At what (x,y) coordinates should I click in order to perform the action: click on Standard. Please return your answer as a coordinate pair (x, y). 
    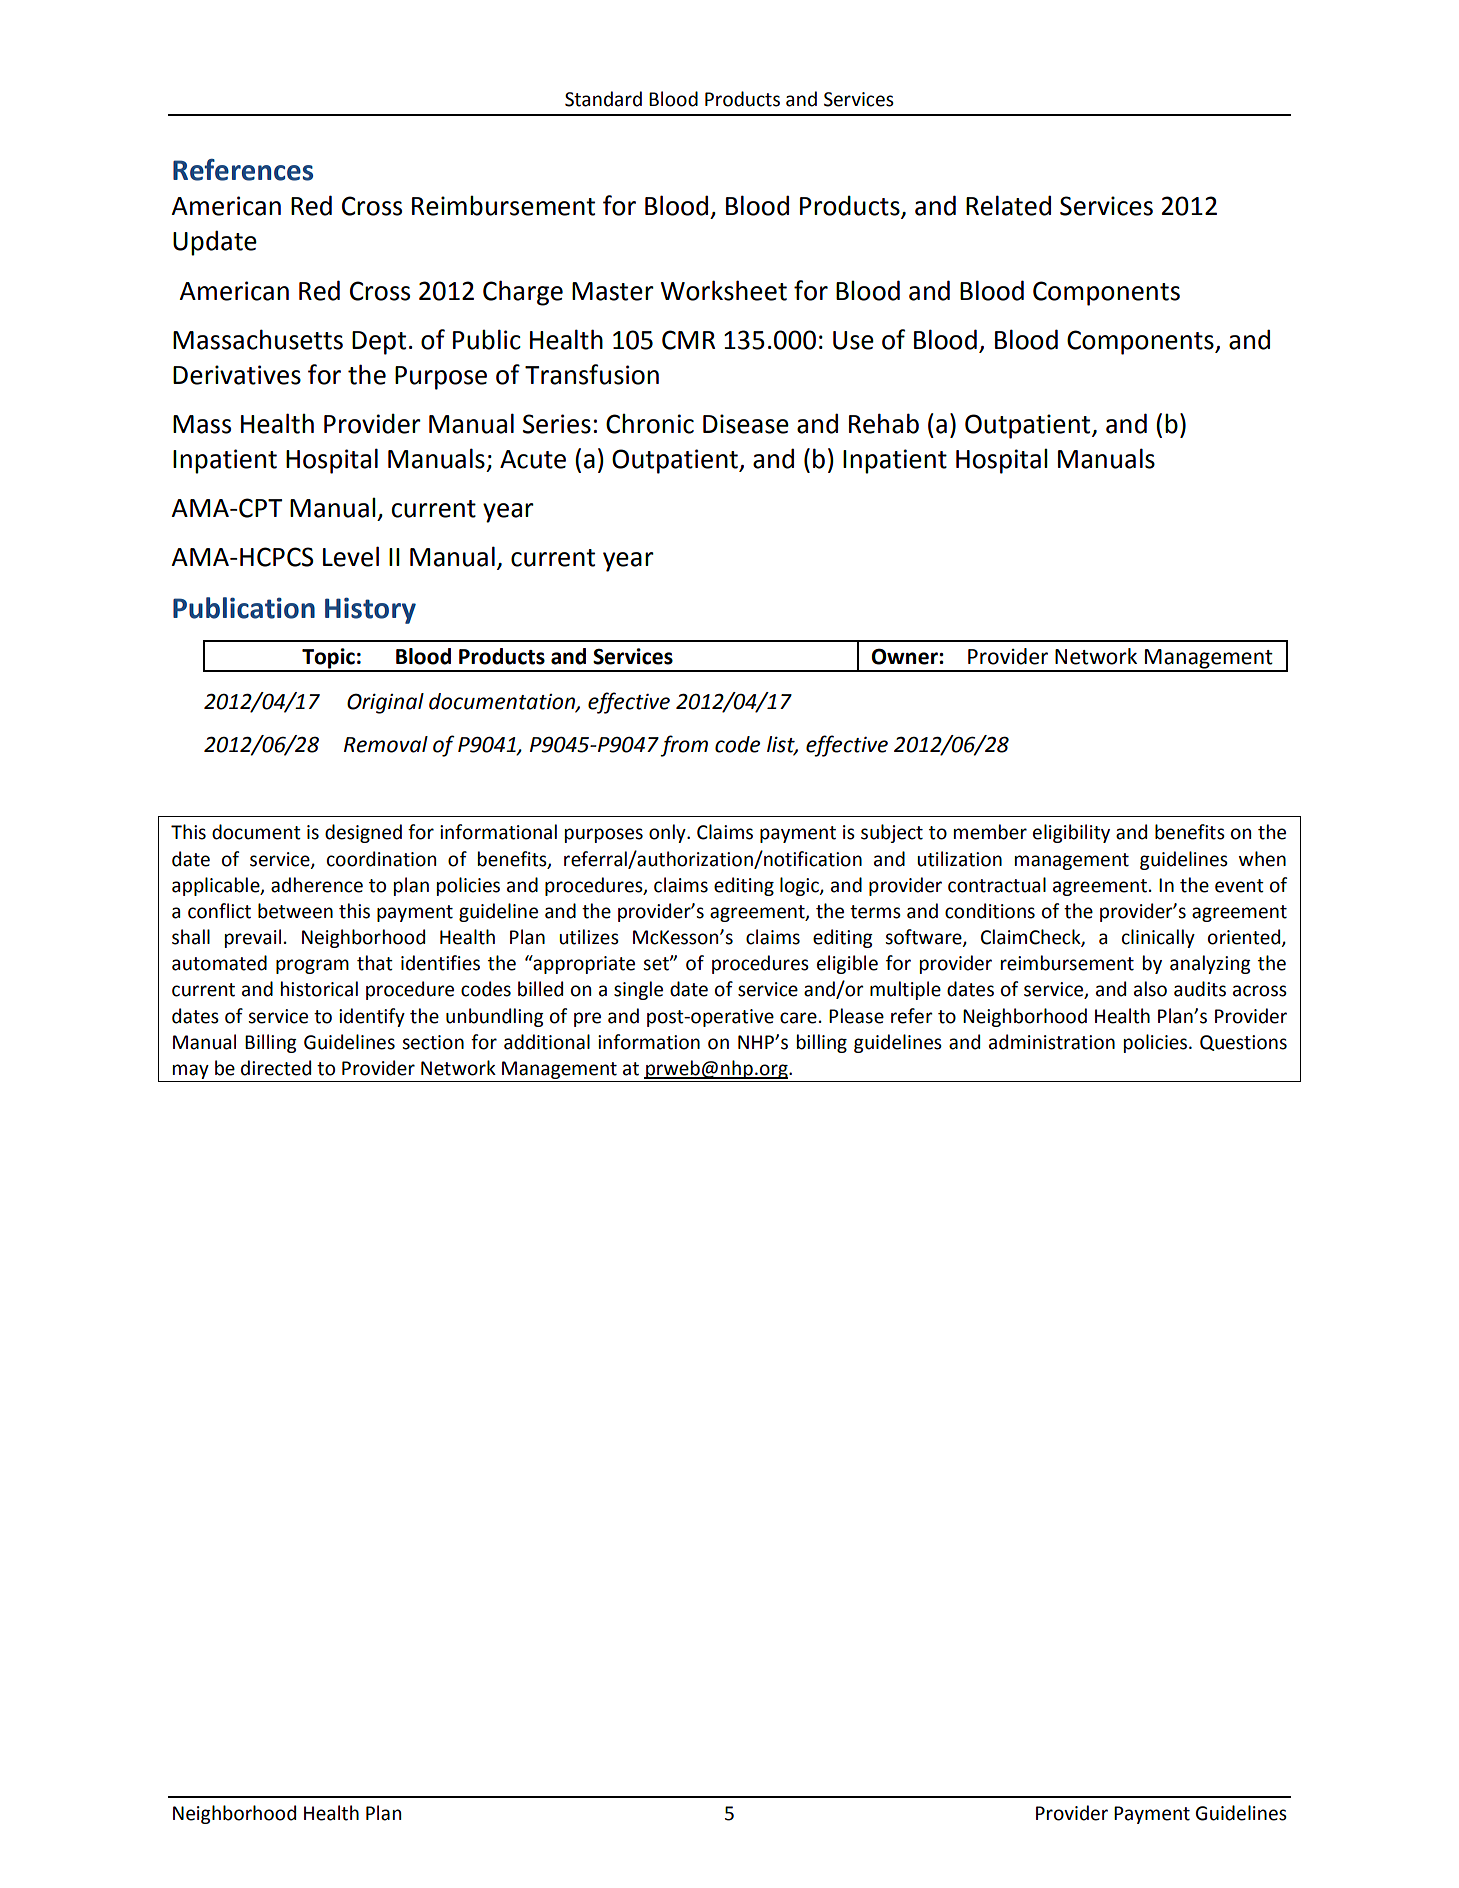
    Looking at the image, I should click on (603, 99).
